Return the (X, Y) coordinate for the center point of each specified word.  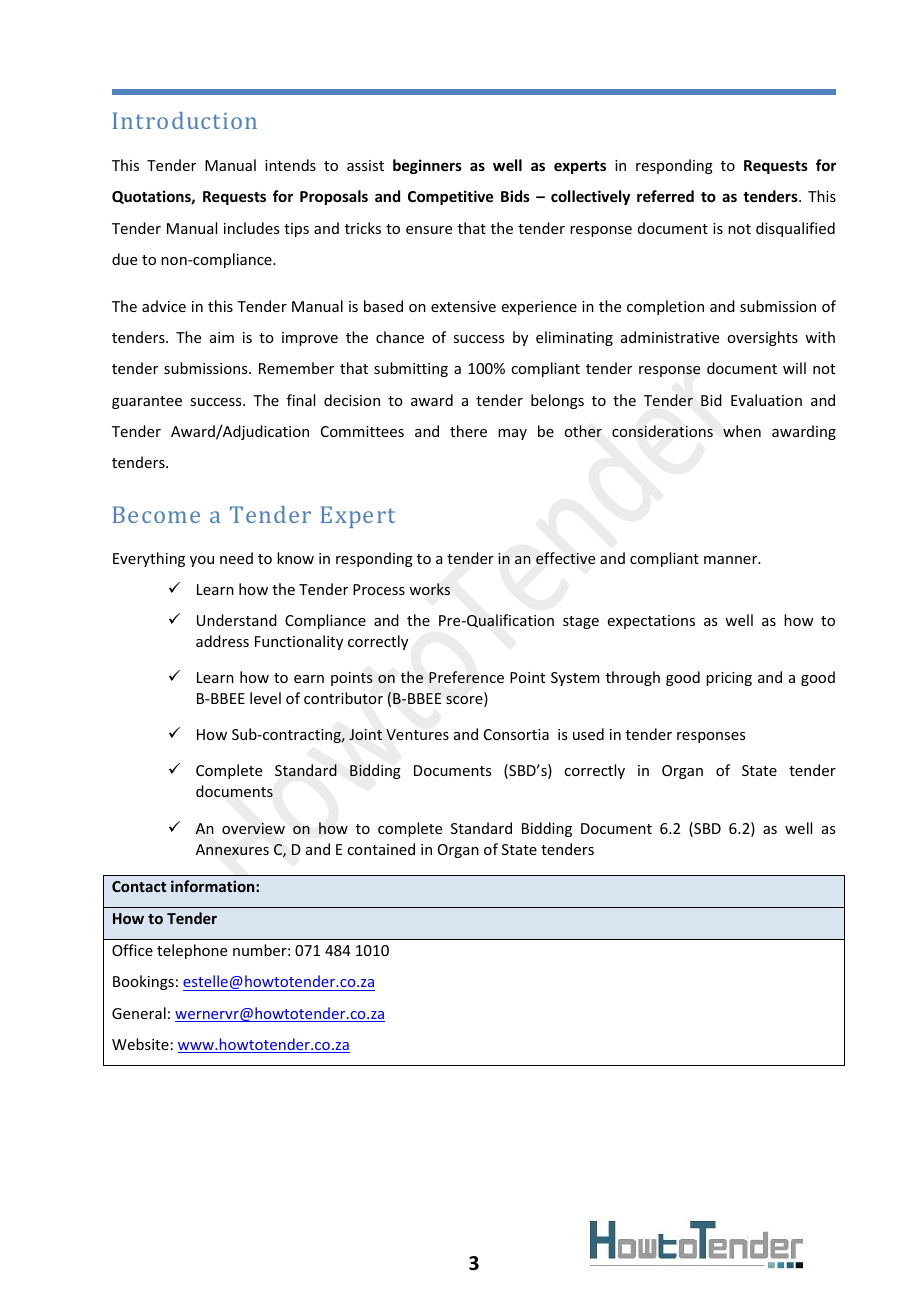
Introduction (185, 120)
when (742, 431)
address (222, 641)
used (588, 734)
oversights (762, 338)
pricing (729, 679)
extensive (463, 306)
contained (381, 849)
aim (222, 337)
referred (665, 196)
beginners (427, 166)
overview (253, 828)
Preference (466, 677)
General (139, 1013)
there (468, 431)
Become (156, 514)
